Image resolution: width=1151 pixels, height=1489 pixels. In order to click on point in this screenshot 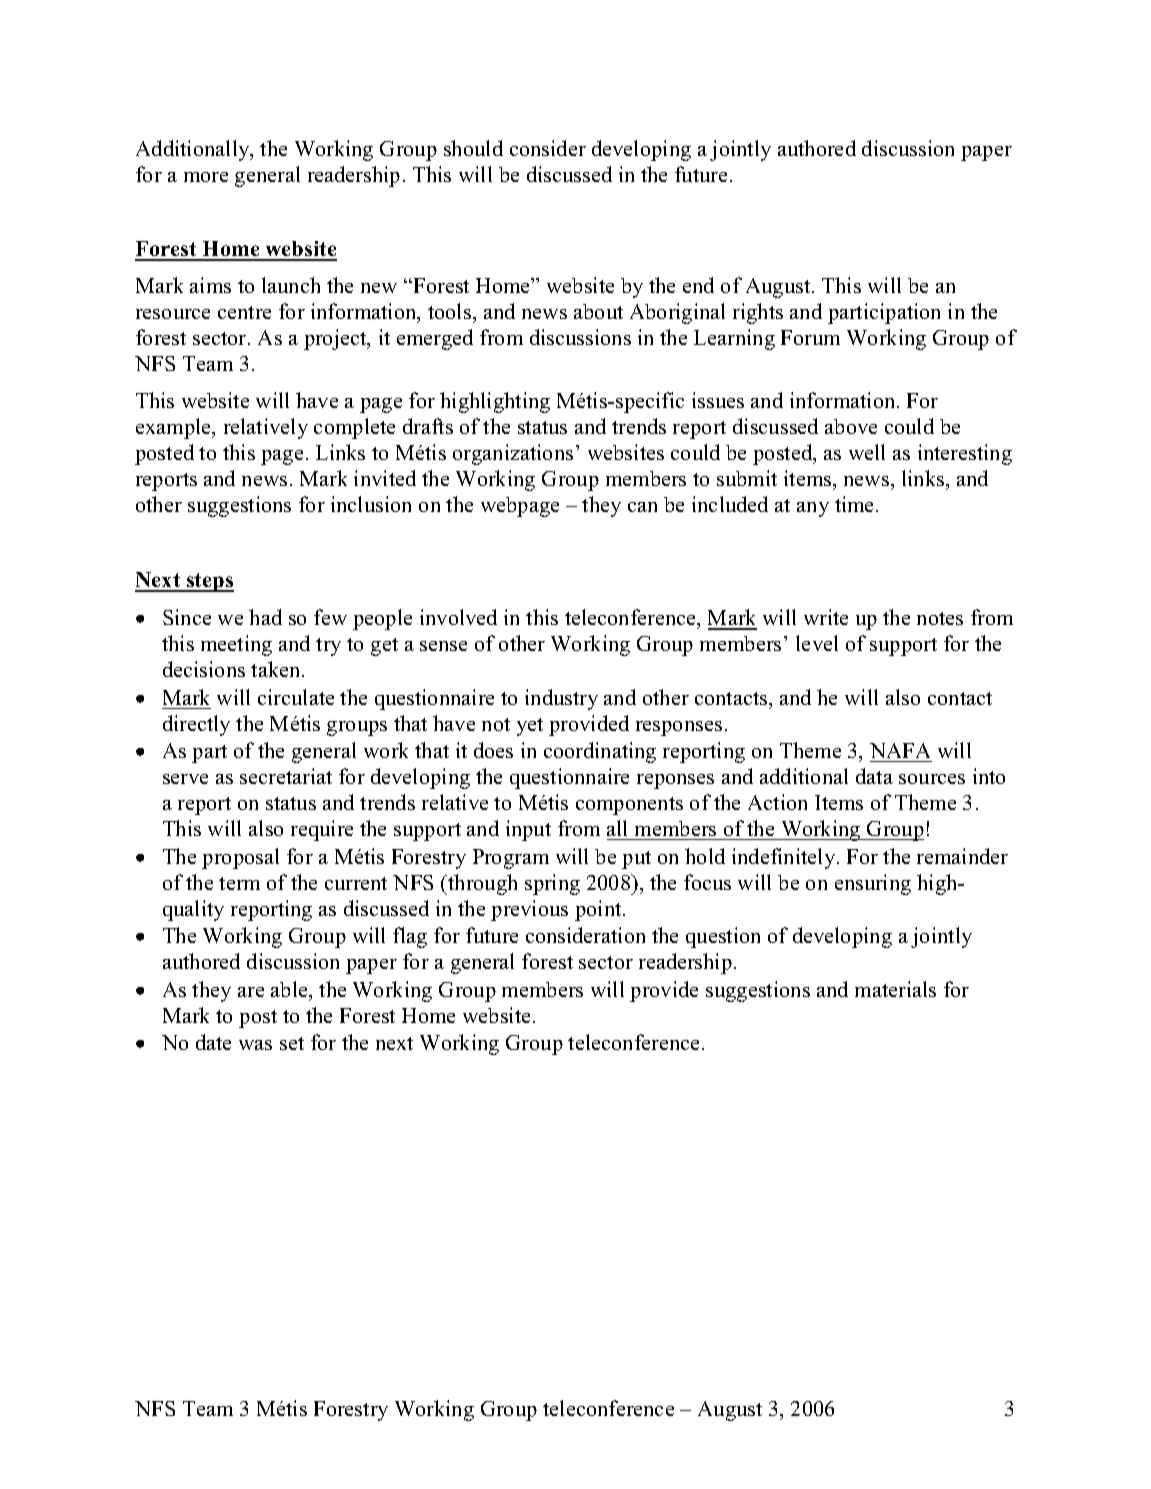, I will do `click(599, 910)`.
